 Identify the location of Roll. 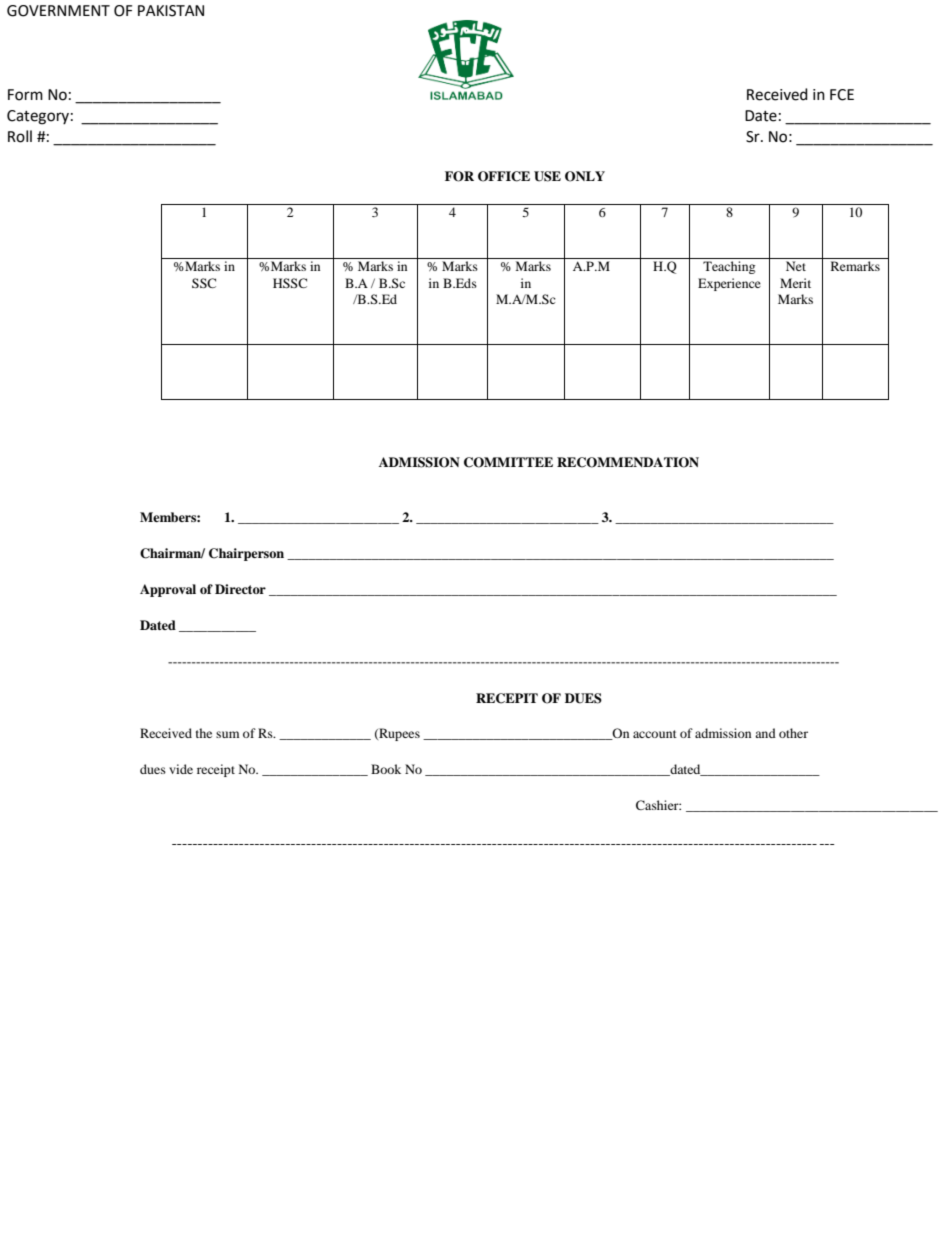
(20, 136).
